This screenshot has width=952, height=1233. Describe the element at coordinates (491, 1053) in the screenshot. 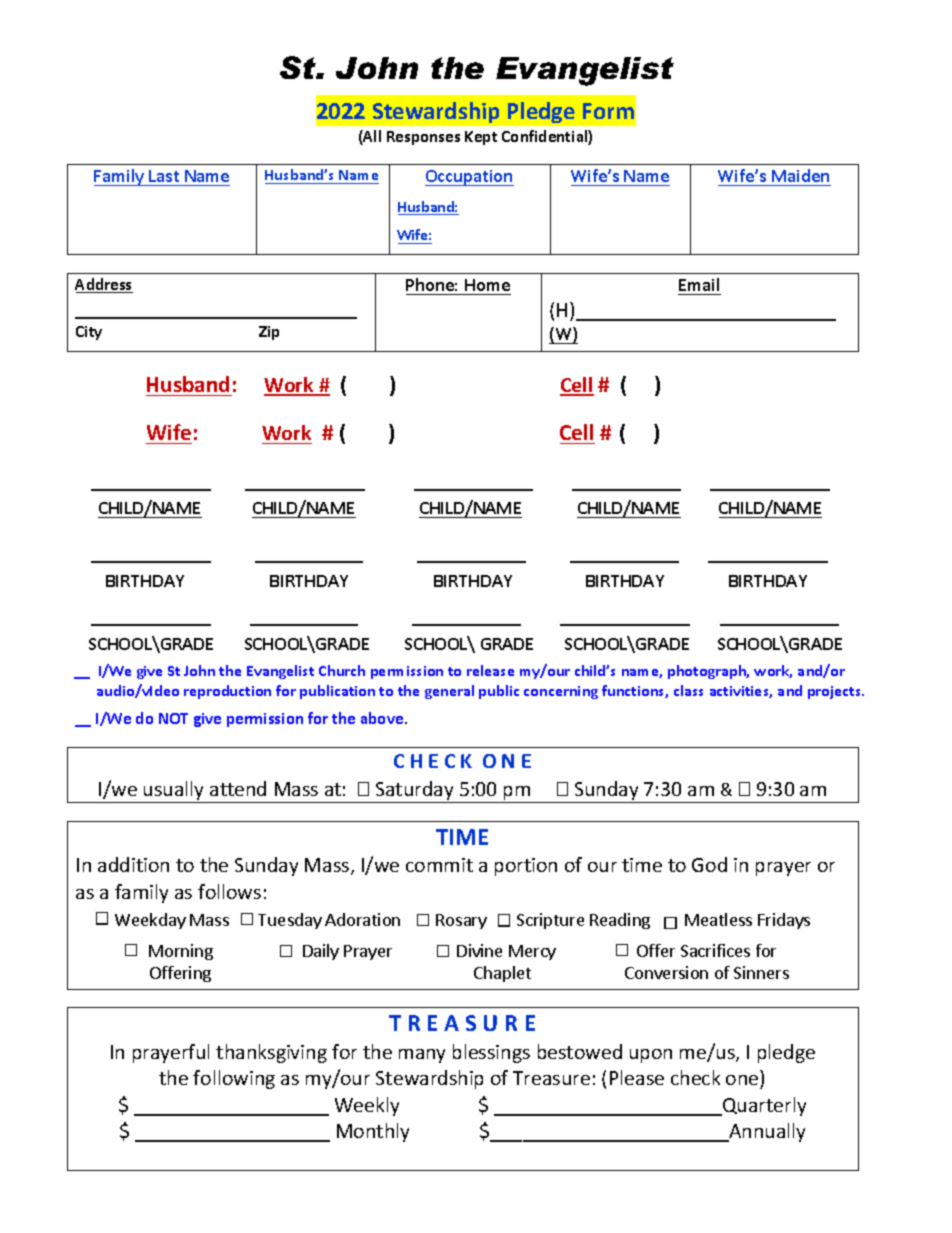

I see `blessings` at that location.
